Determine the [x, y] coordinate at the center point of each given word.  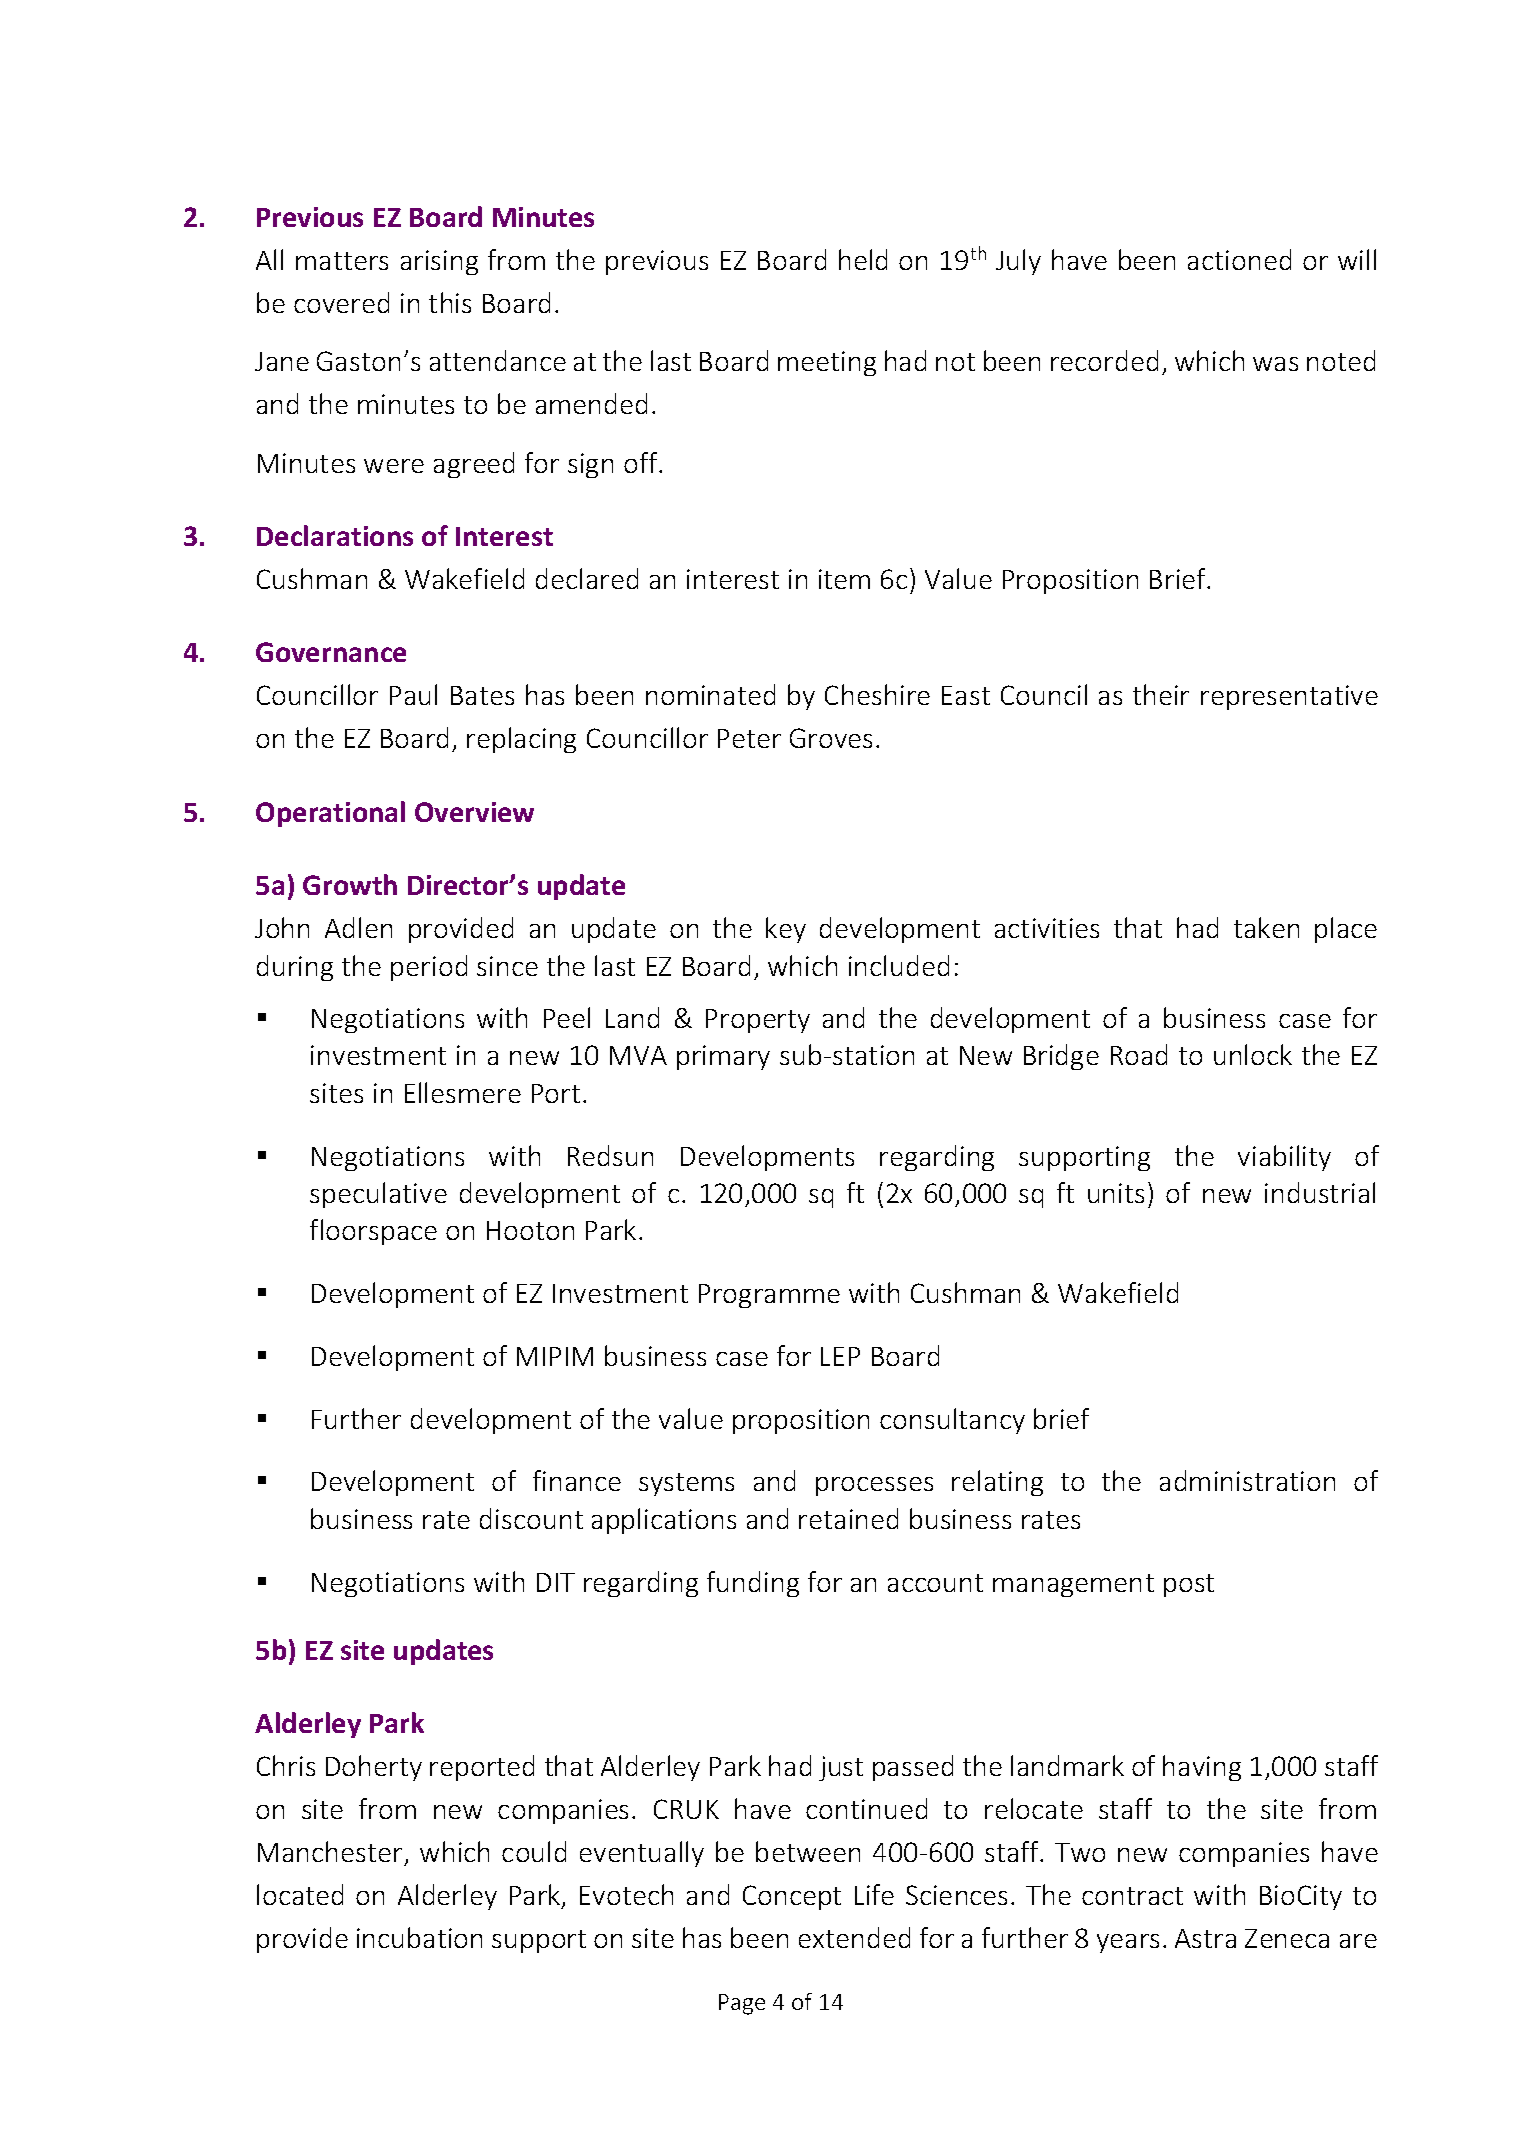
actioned [1239, 259]
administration [1247, 1480]
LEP [840, 1356]
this [450, 302]
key [786, 930]
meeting [827, 363]
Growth [350, 884]
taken [1266, 927]
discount [531, 1518]
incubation [419, 1937]
